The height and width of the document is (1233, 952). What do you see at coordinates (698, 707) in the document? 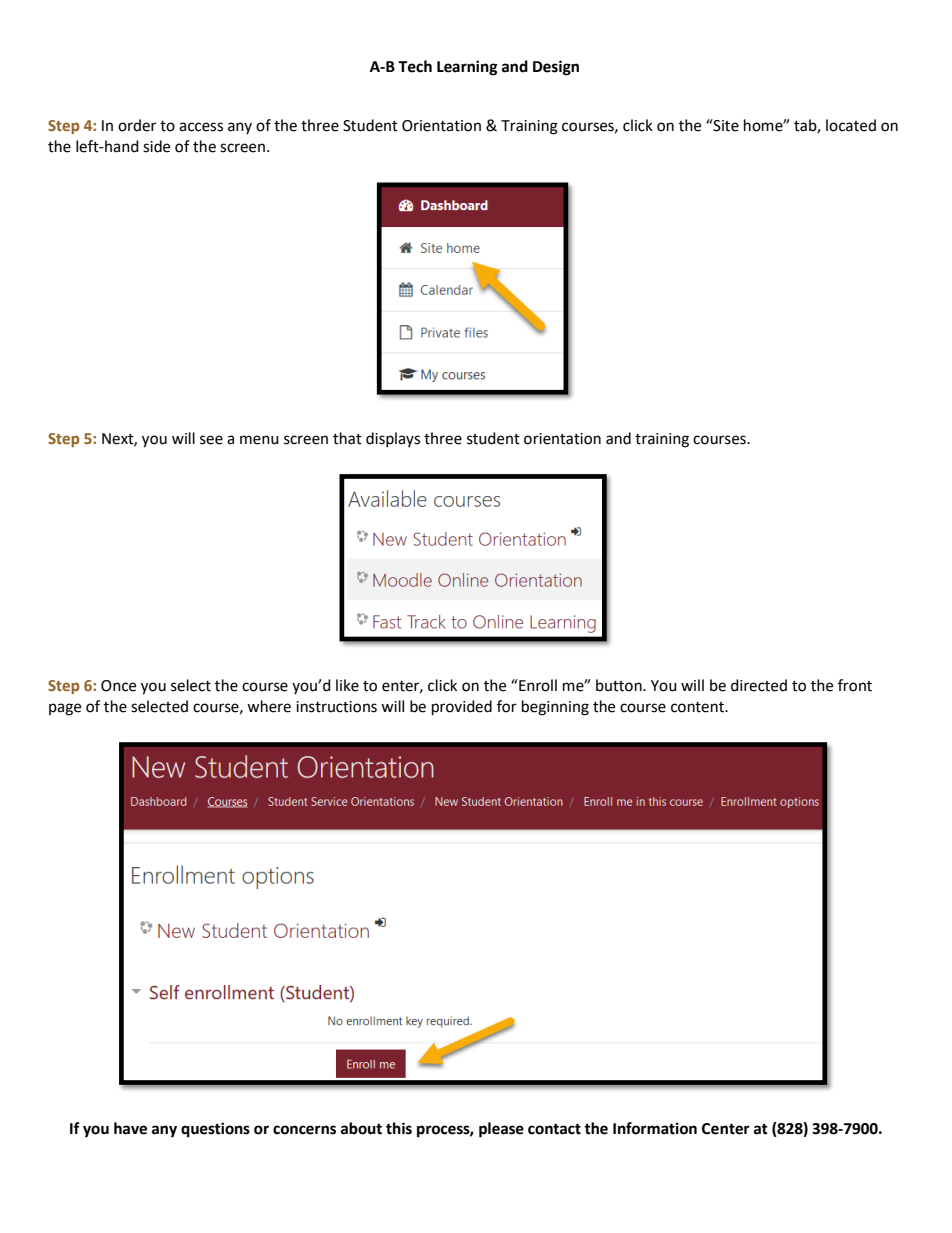
I see `content` at bounding box center [698, 707].
